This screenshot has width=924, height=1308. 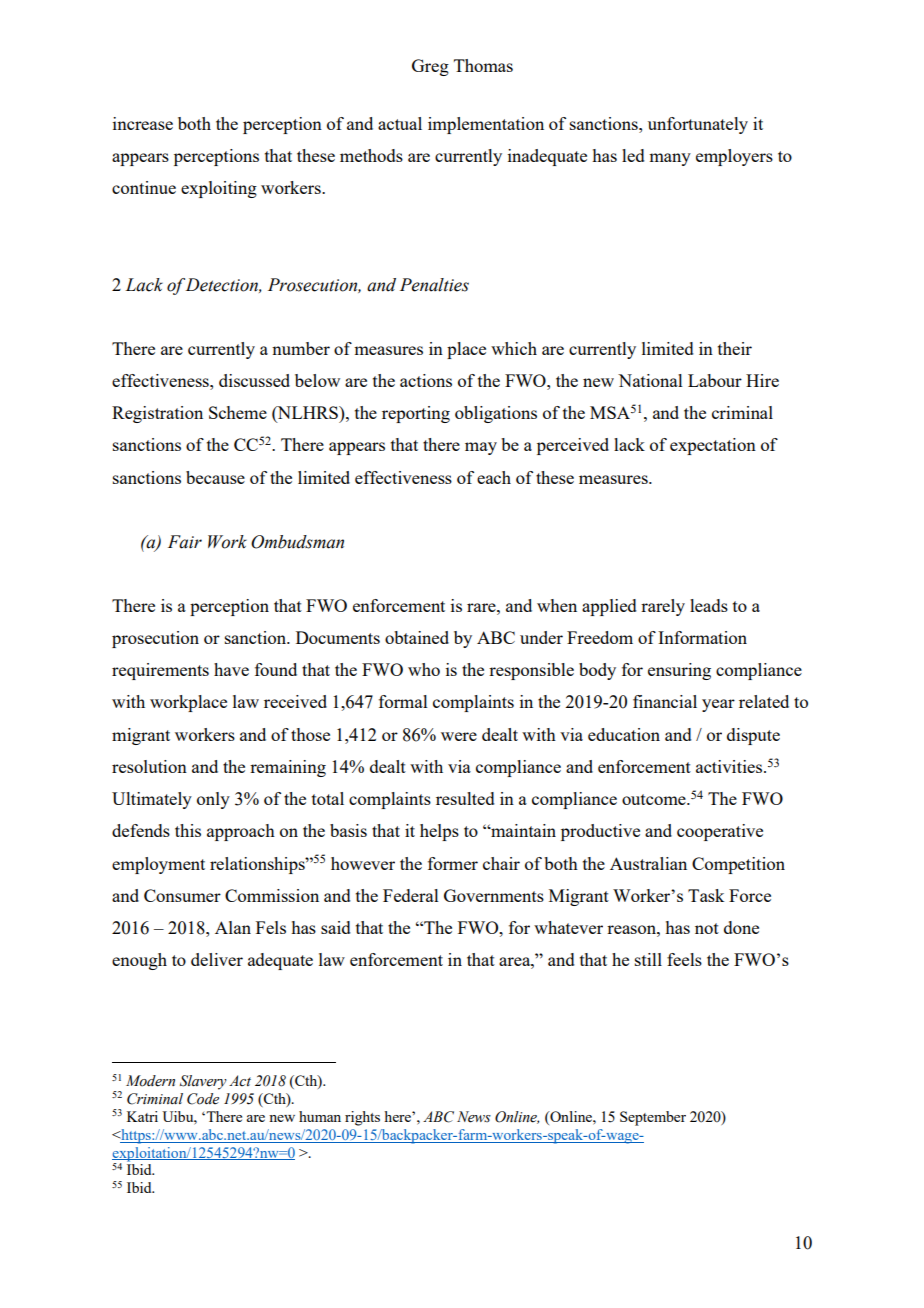 I want to click on leads, so click(x=709, y=605).
